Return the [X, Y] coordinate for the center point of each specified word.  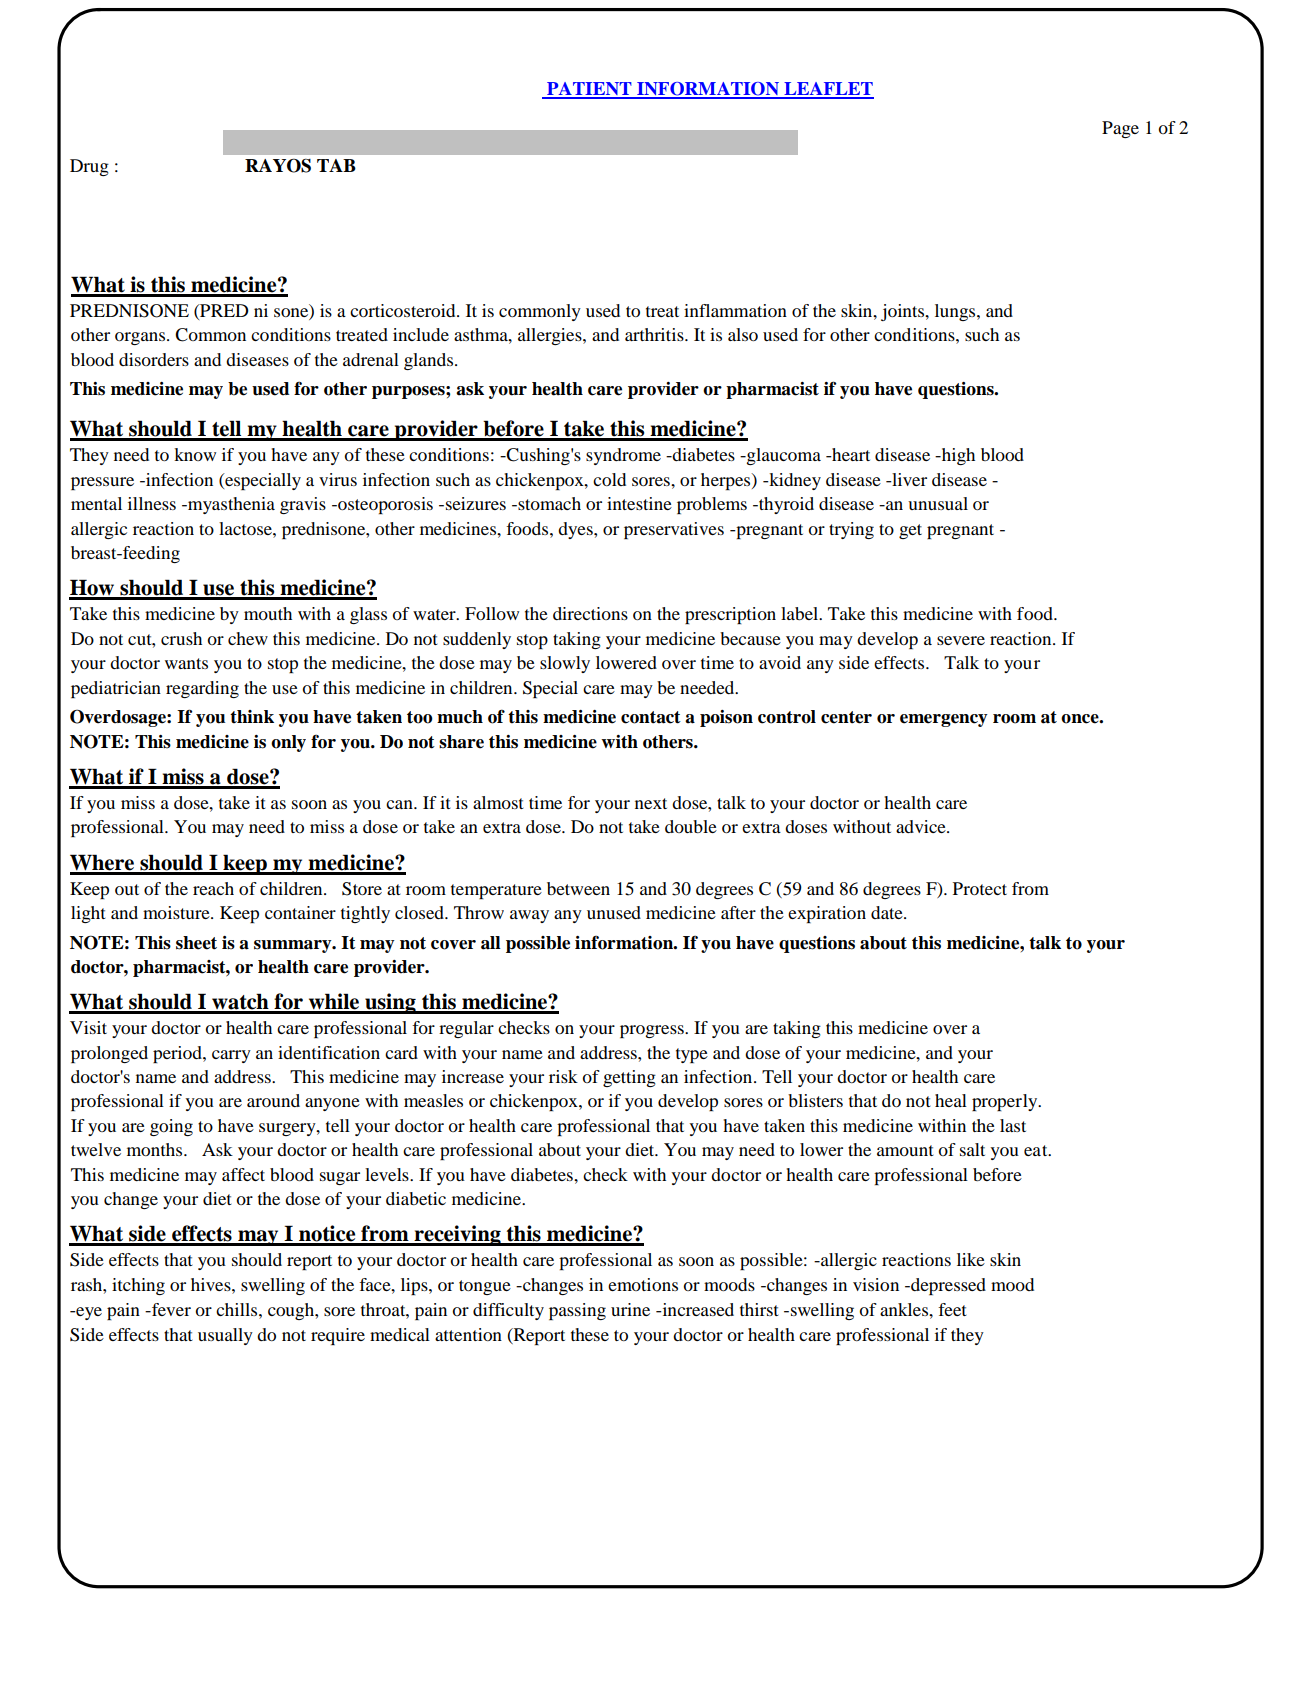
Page [1120, 129]
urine [630, 1309]
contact [651, 717]
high [957, 456]
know [195, 454]
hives [212, 1284]
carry [231, 1056]
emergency [944, 720]
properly [1006, 1102]
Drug [89, 167]
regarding [202, 689]
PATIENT [589, 90]
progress [653, 1031]
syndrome [623, 456]
